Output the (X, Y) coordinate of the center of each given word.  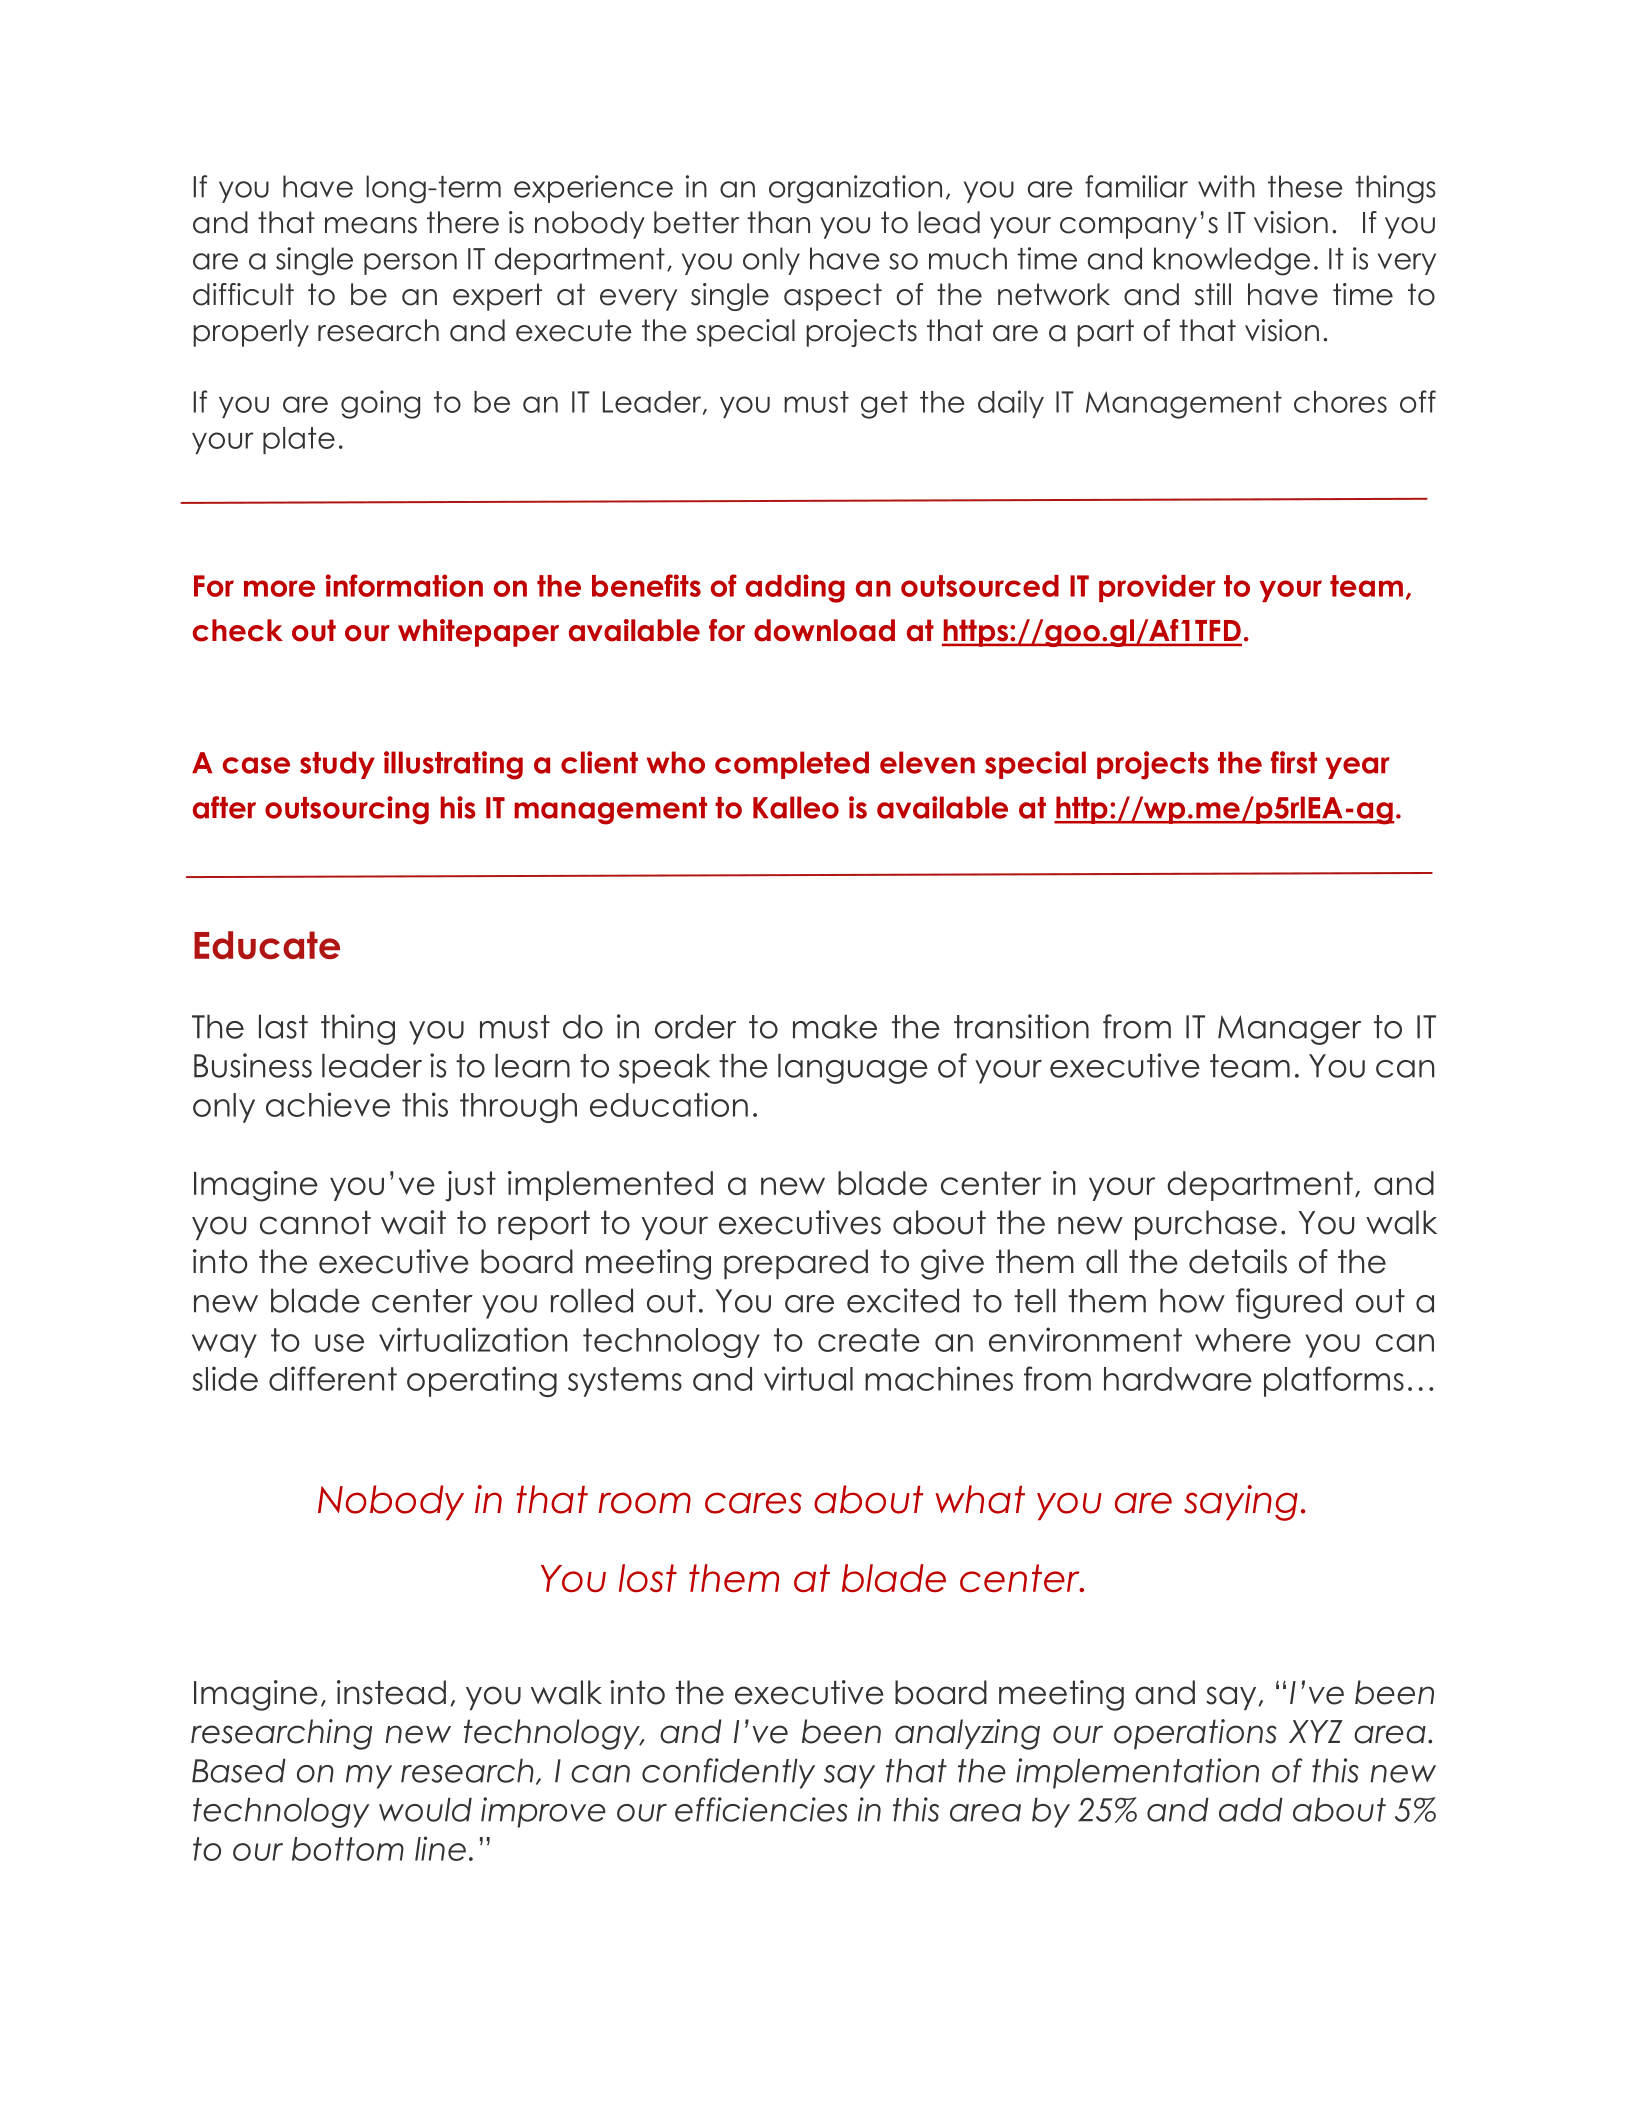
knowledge (1232, 261)
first (1294, 762)
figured (1289, 1303)
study (337, 765)
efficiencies (761, 1809)
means (371, 225)
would (425, 1809)
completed (792, 765)
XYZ (1316, 1731)
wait (413, 1222)
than (778, 222)
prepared (796, 1264)
